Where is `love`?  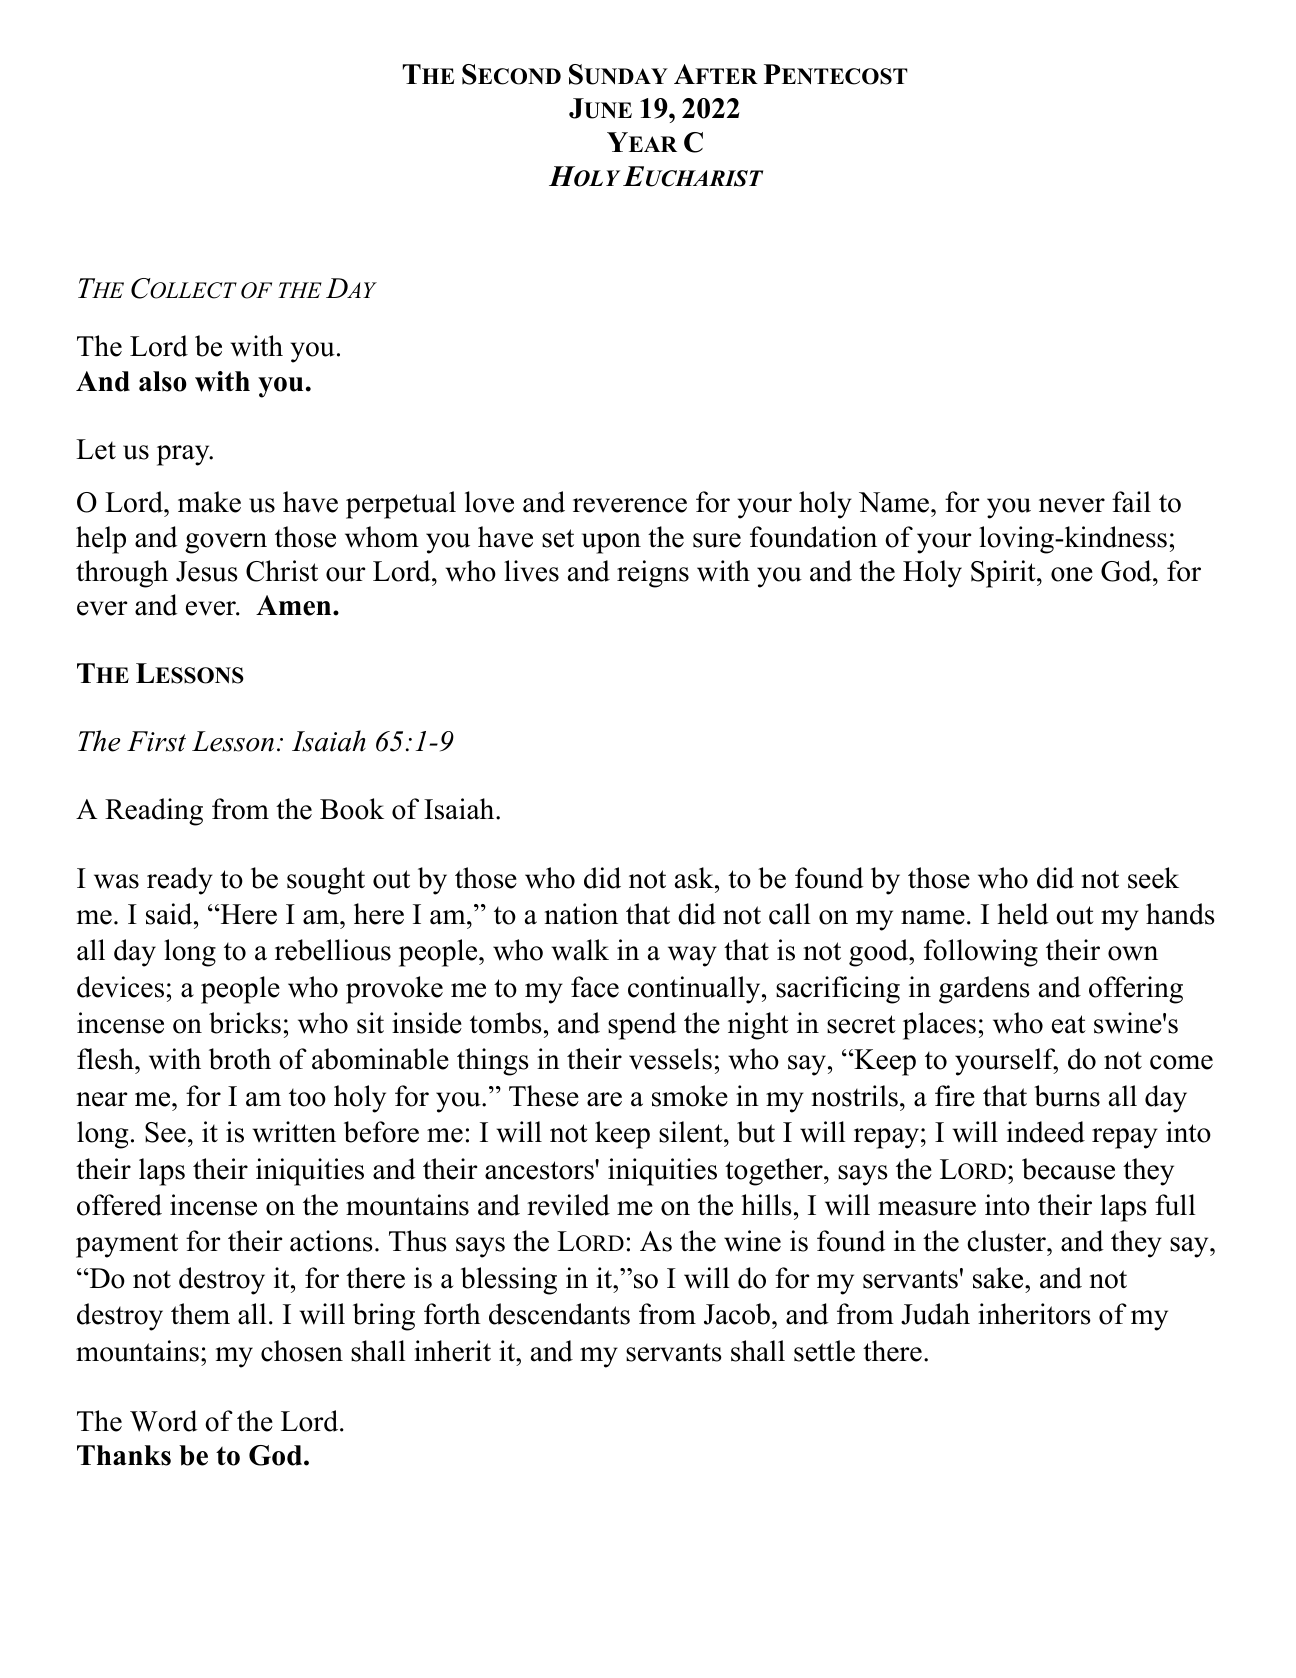 love is located at coordinates (489, 502).
